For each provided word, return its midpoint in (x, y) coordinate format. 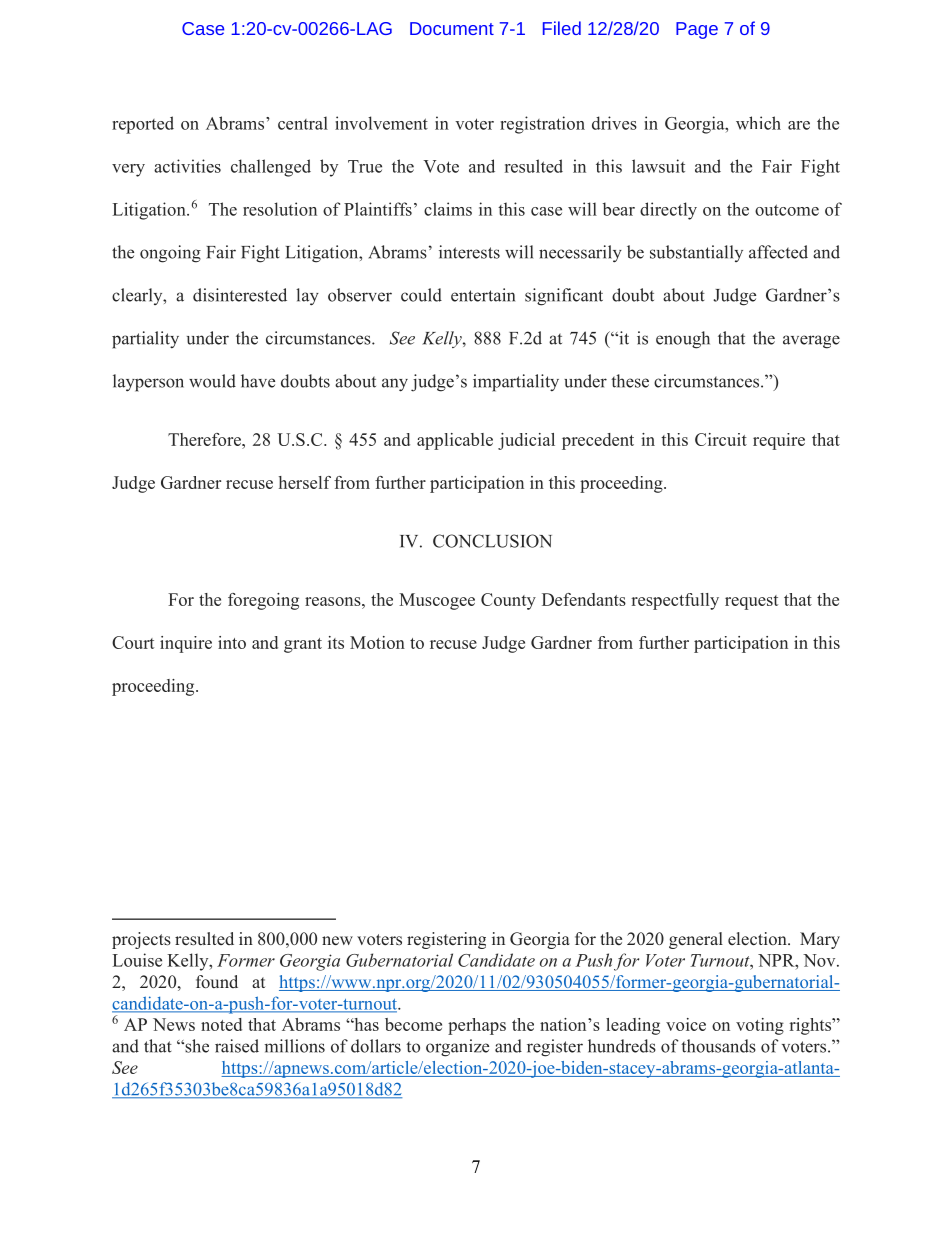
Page (697, 30)
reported (143, 125)
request (751, 602)
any (395, 385)
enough (683, 340)
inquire (186, 644)
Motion (377, 642)
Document (452, 28)
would (212, 381)
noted (221, 1024)
